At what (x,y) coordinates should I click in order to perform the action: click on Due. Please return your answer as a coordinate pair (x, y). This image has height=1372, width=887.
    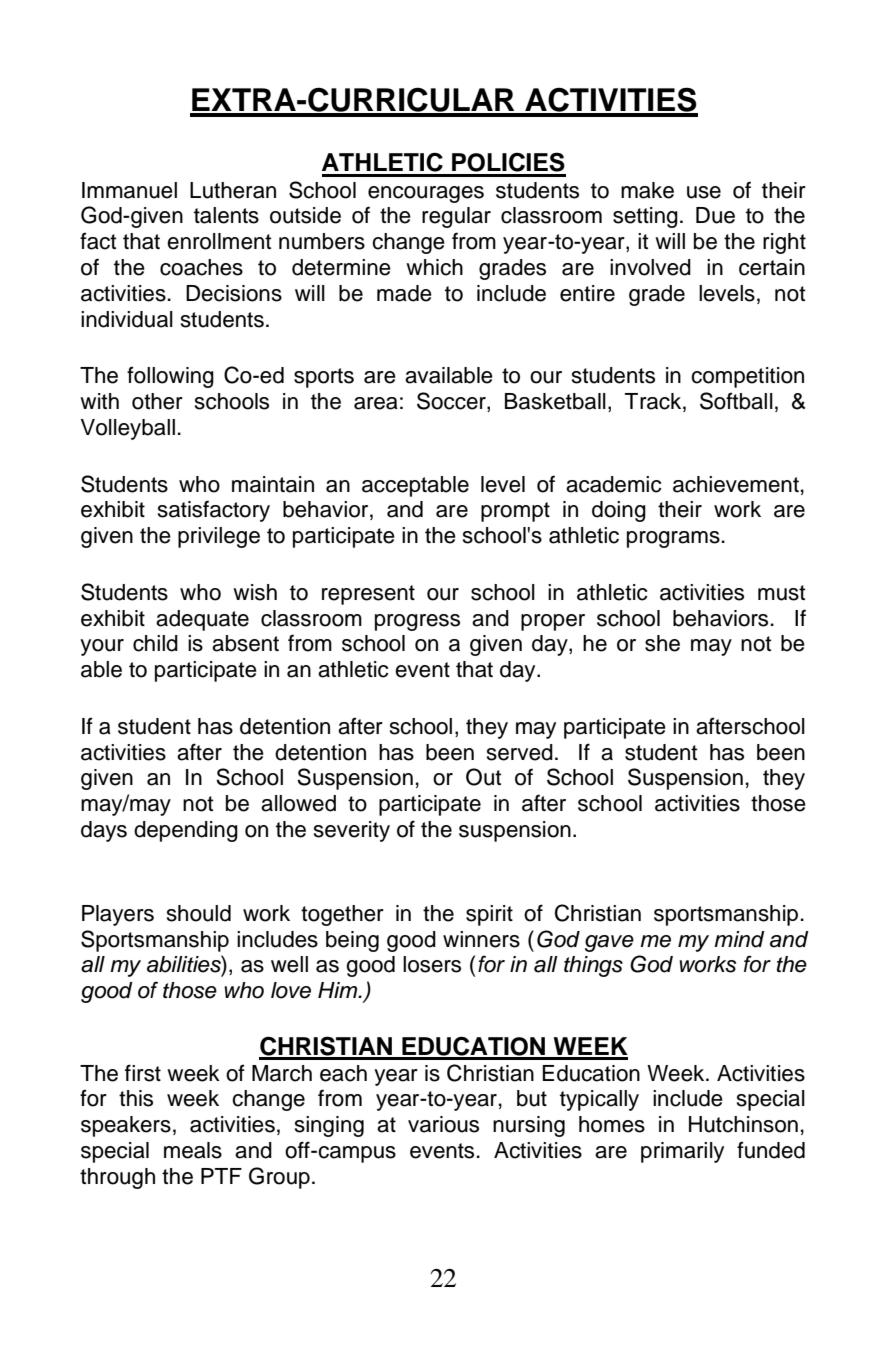
    Looking at the image, I should click on (715, 215).
